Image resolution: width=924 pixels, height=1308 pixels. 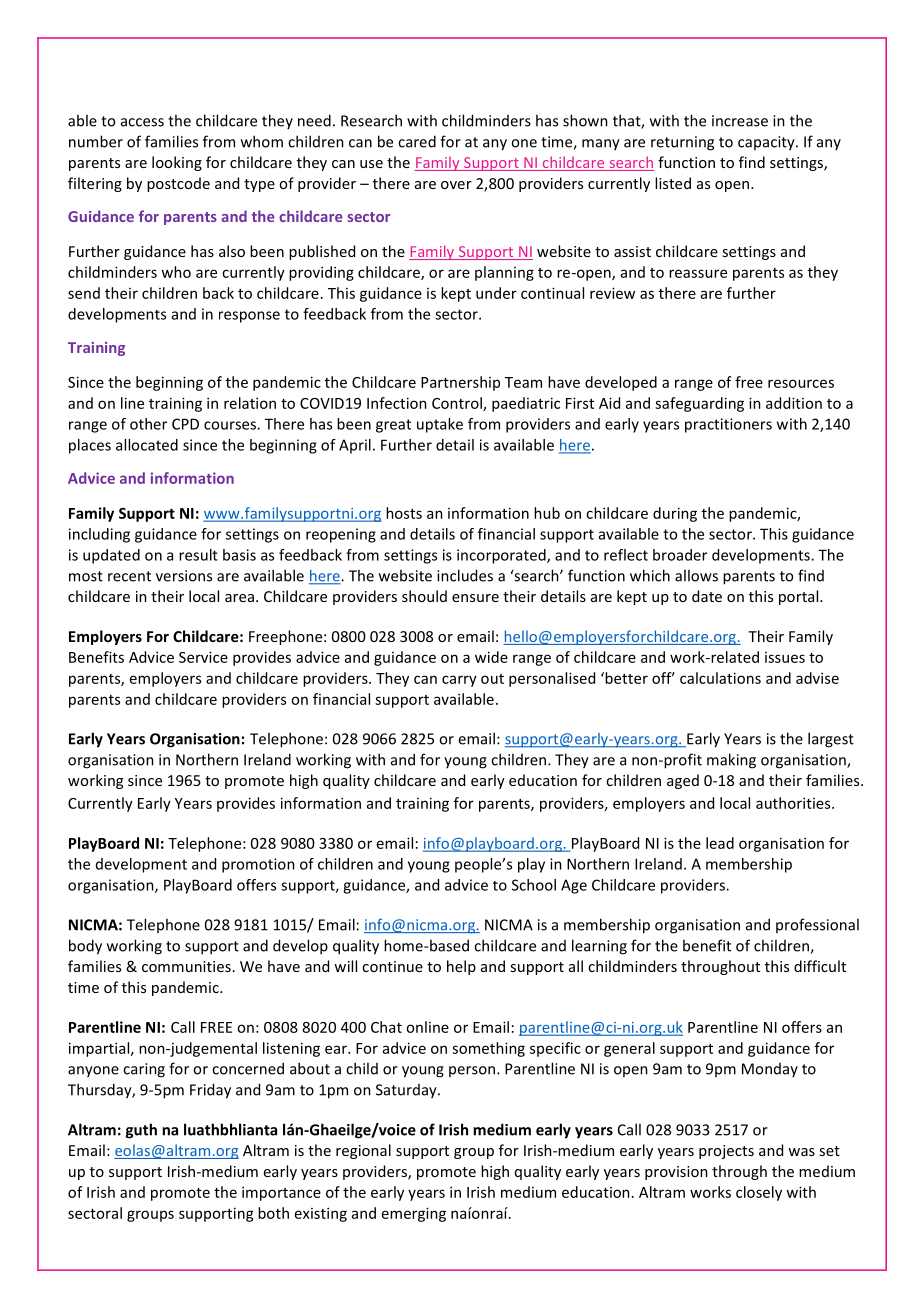 I want to click on calculations, so click(x=720, y=678).
